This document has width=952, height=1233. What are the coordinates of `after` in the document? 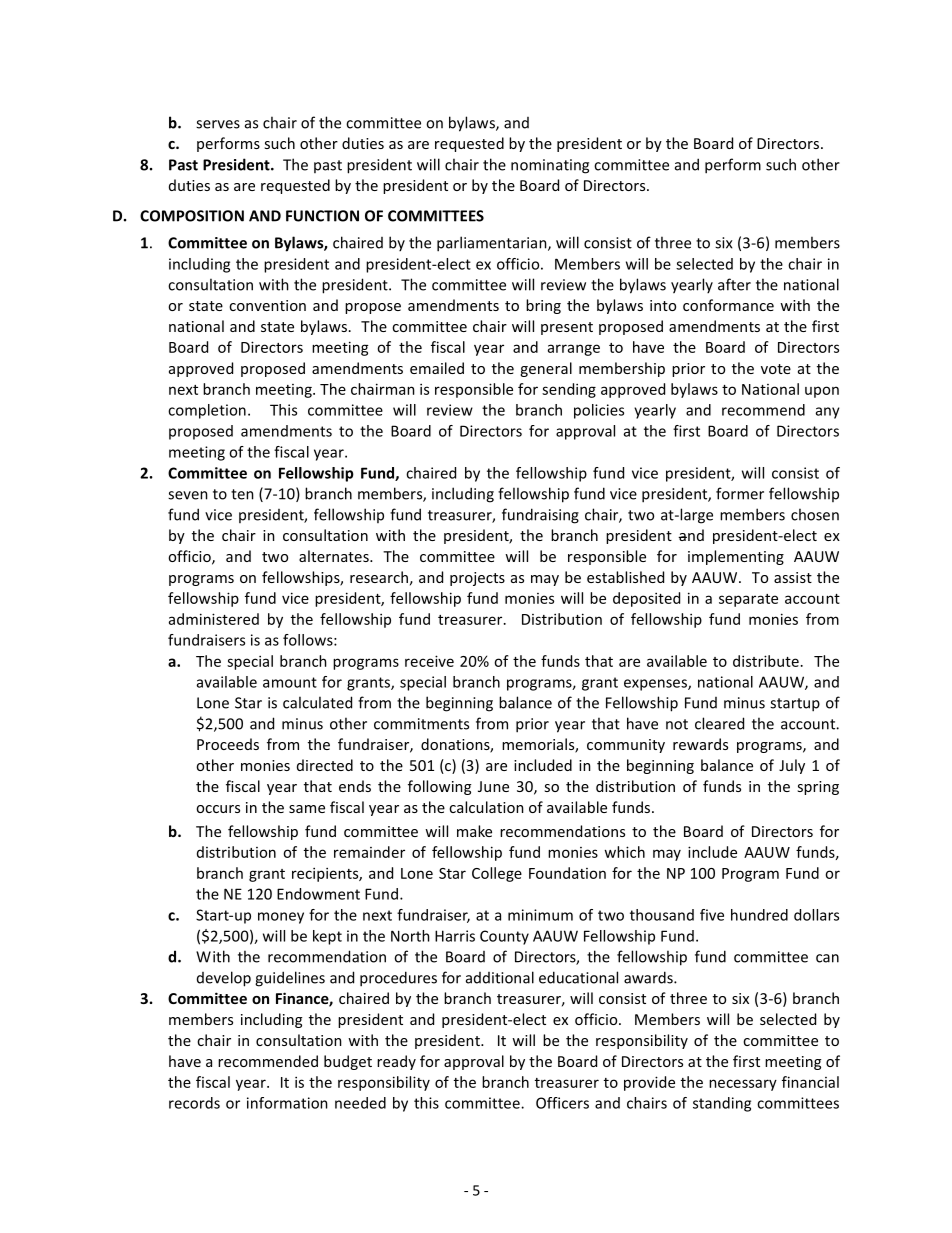 It's located at (734, 284).
